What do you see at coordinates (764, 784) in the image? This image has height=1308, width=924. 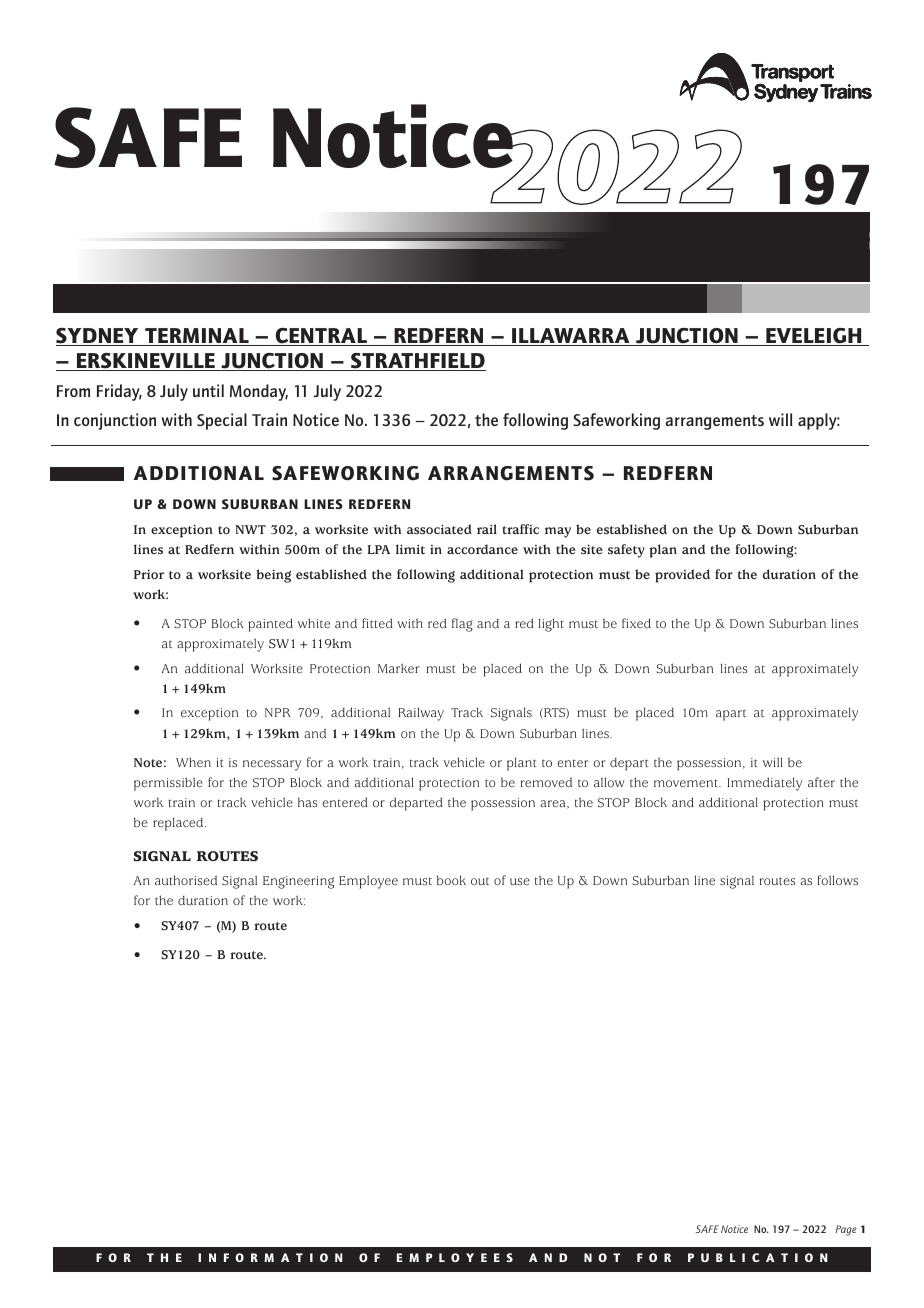 I see `Immediately` at bounding box center [764, 784].
